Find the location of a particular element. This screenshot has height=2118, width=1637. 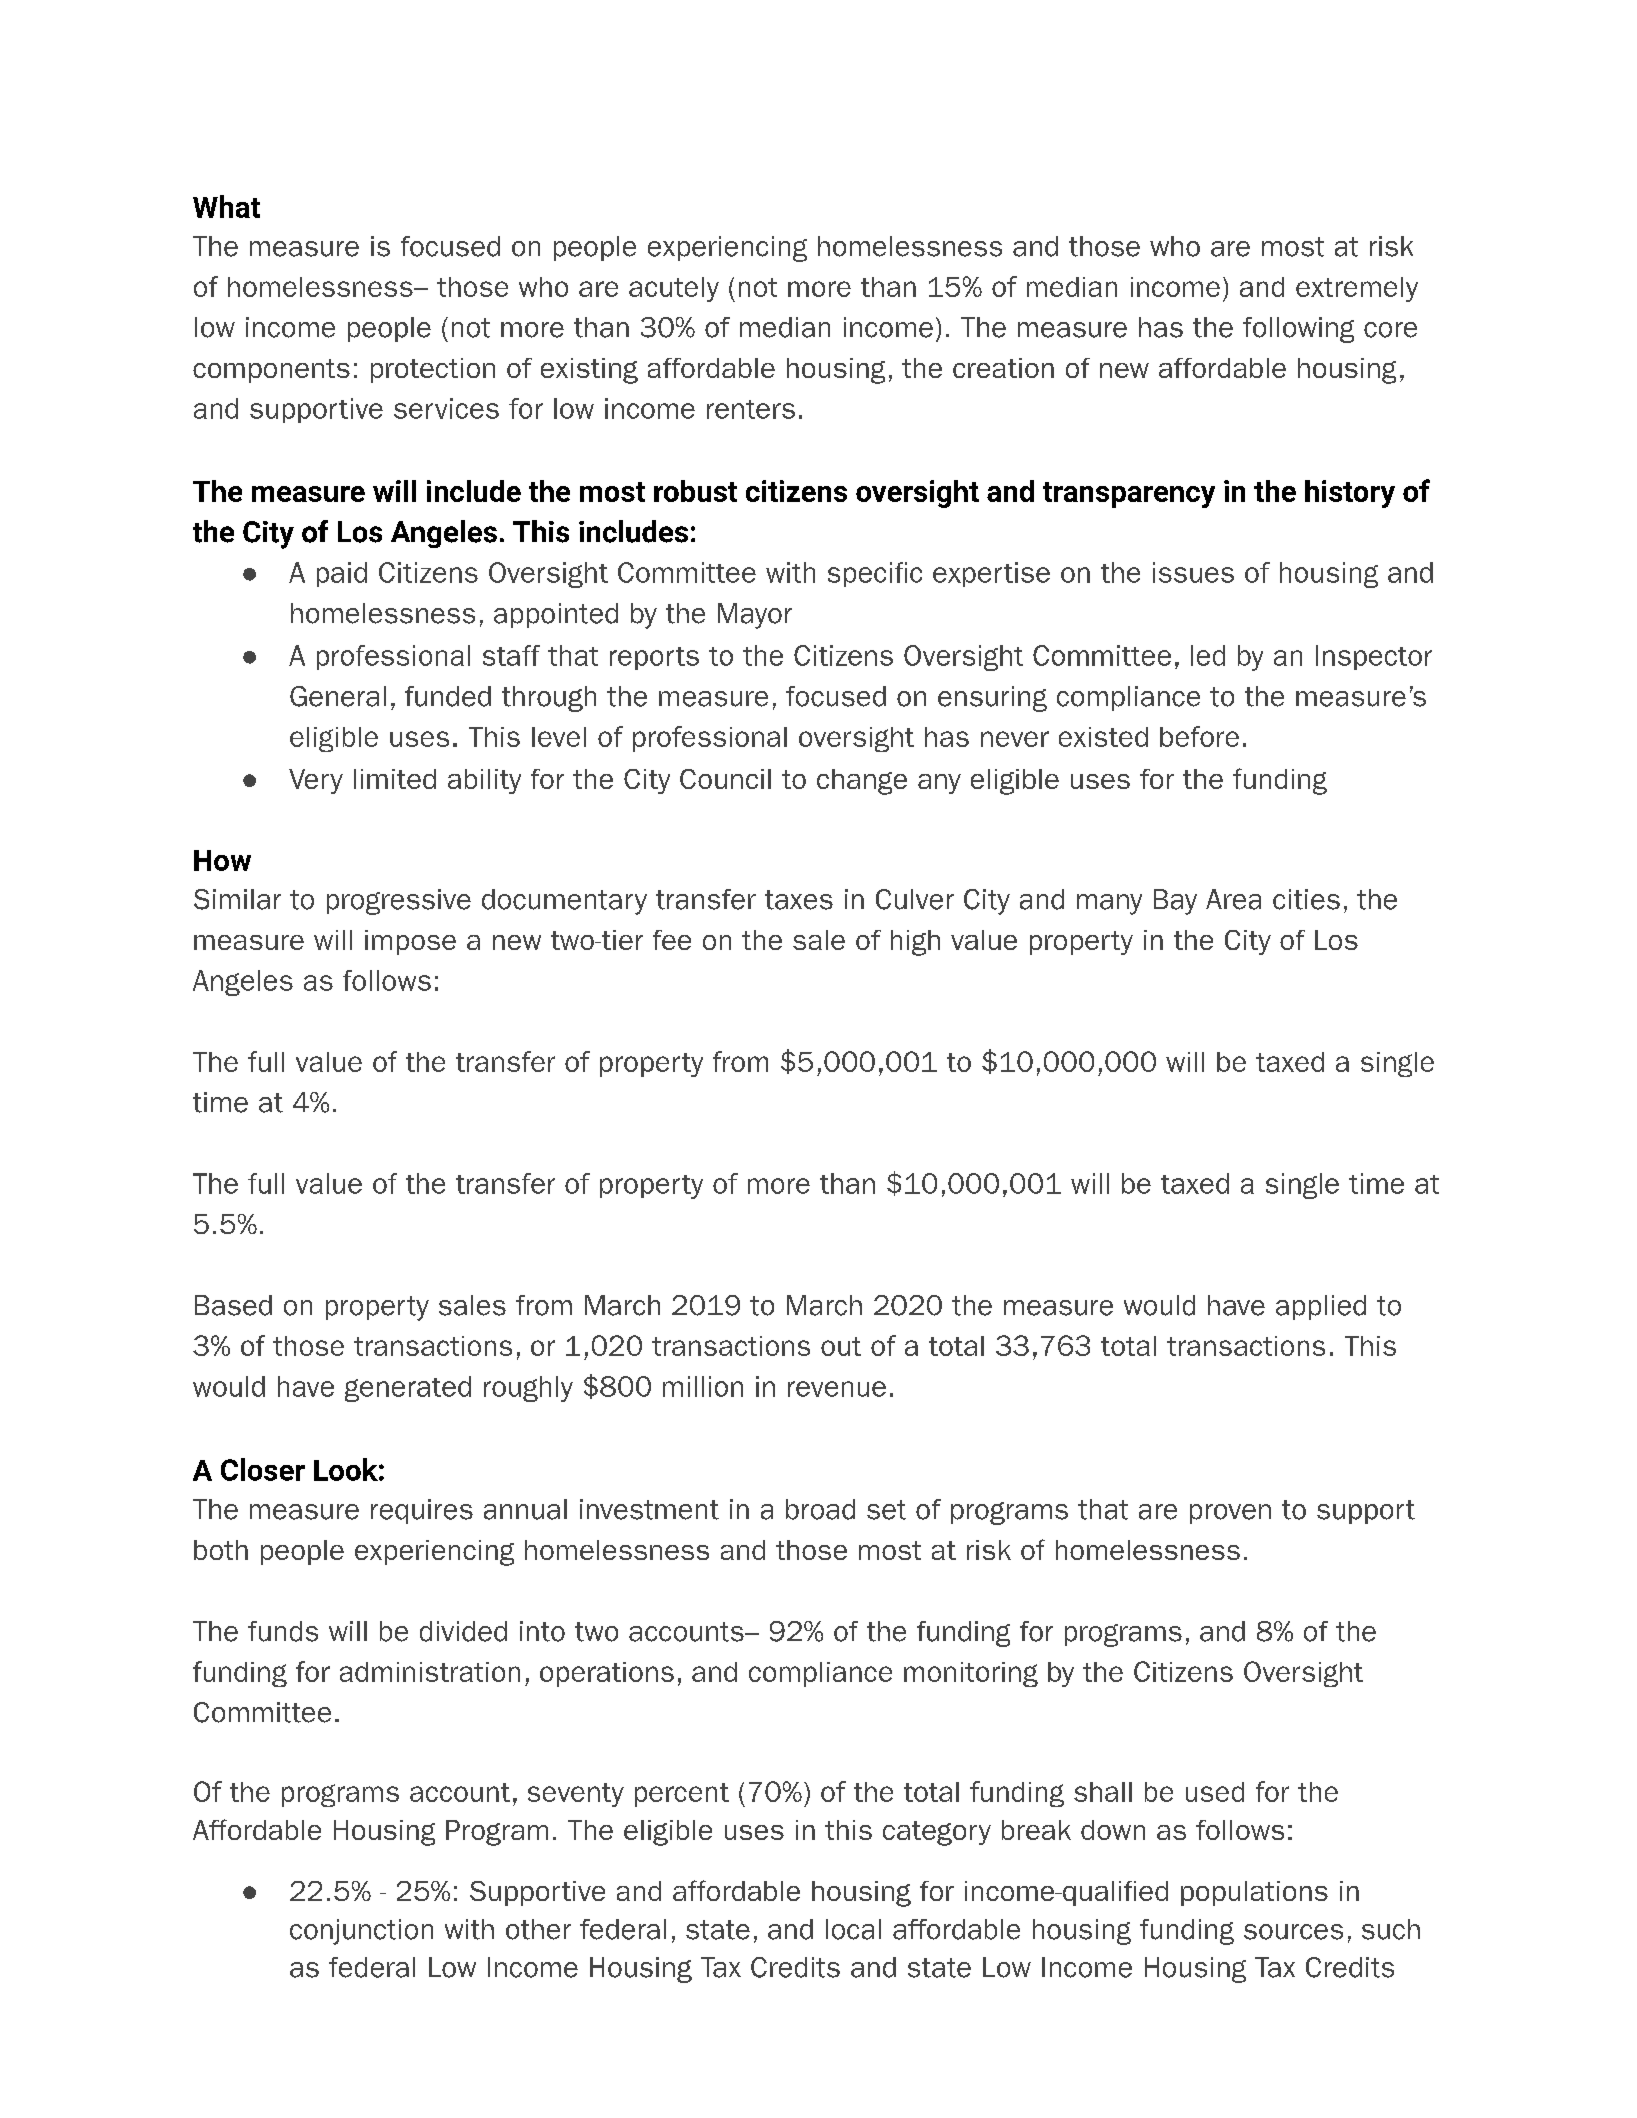

impose is located at coordinates (410, 942).
